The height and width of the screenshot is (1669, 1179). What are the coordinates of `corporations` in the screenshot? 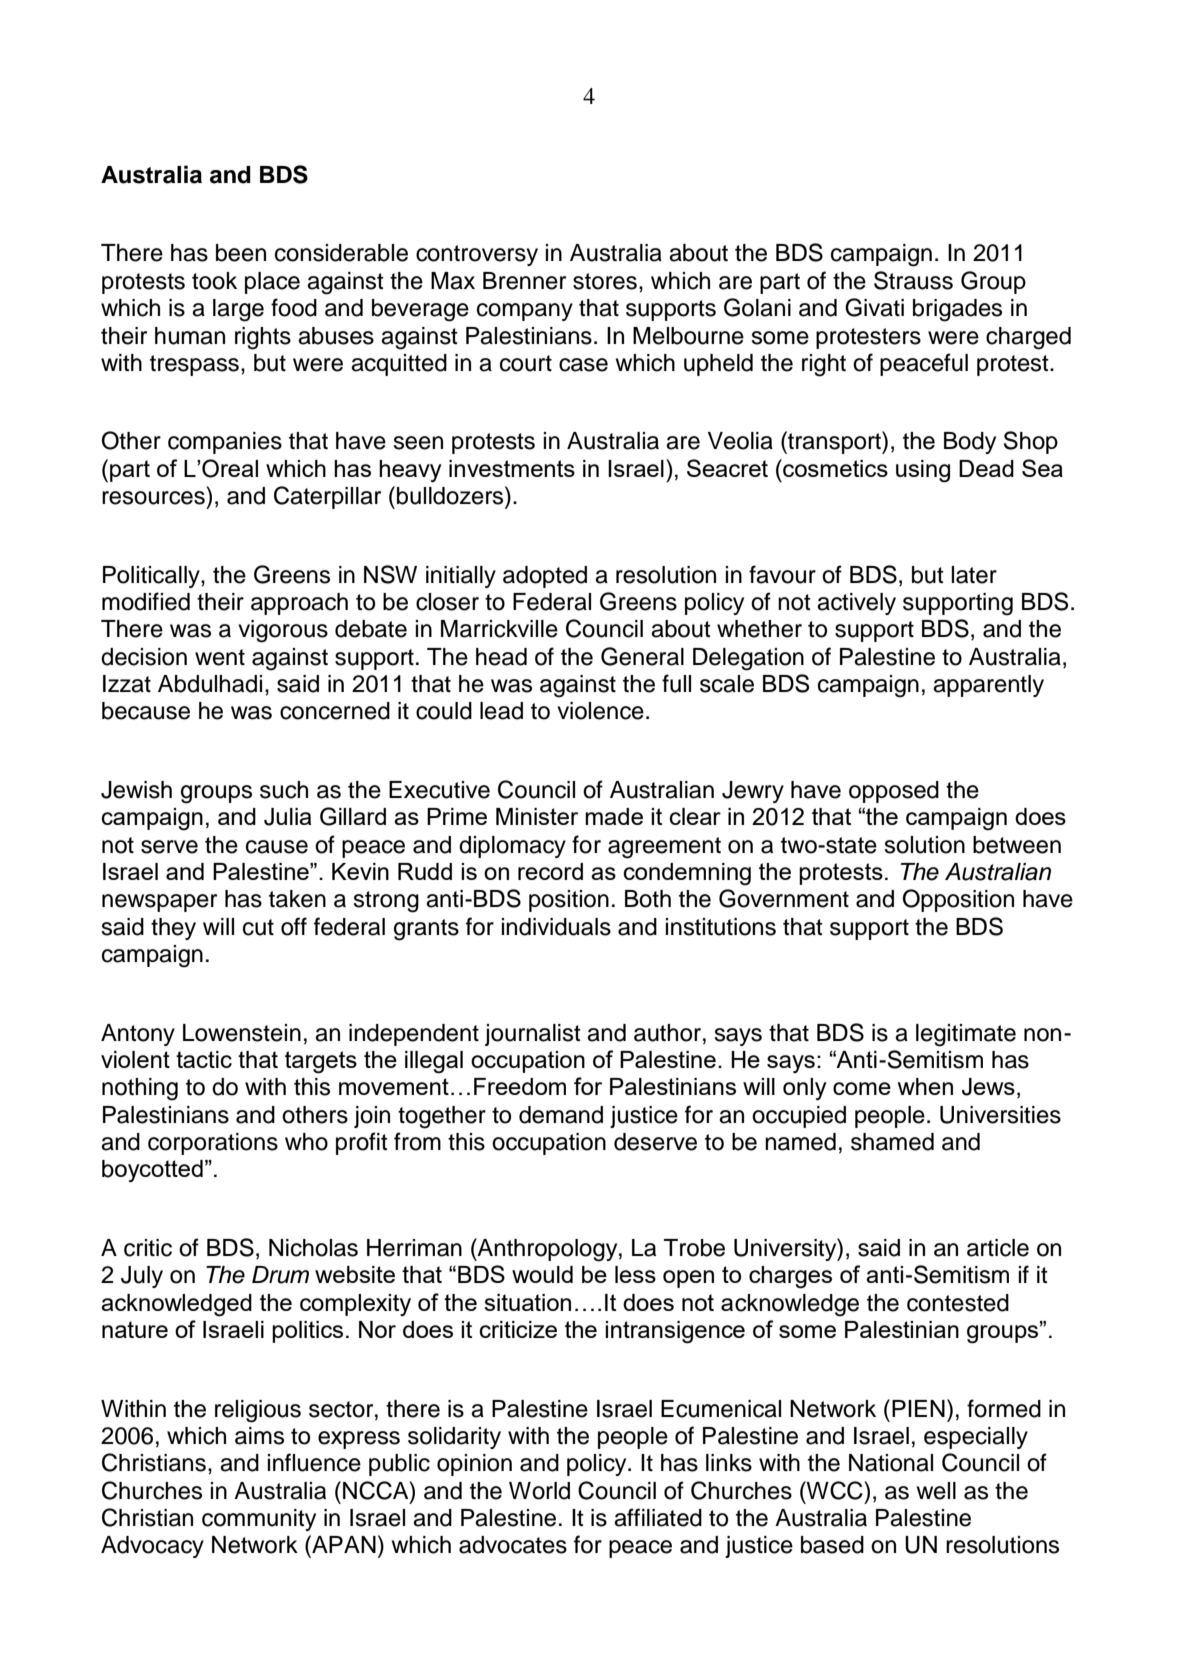 It's located at (213, 1144).
